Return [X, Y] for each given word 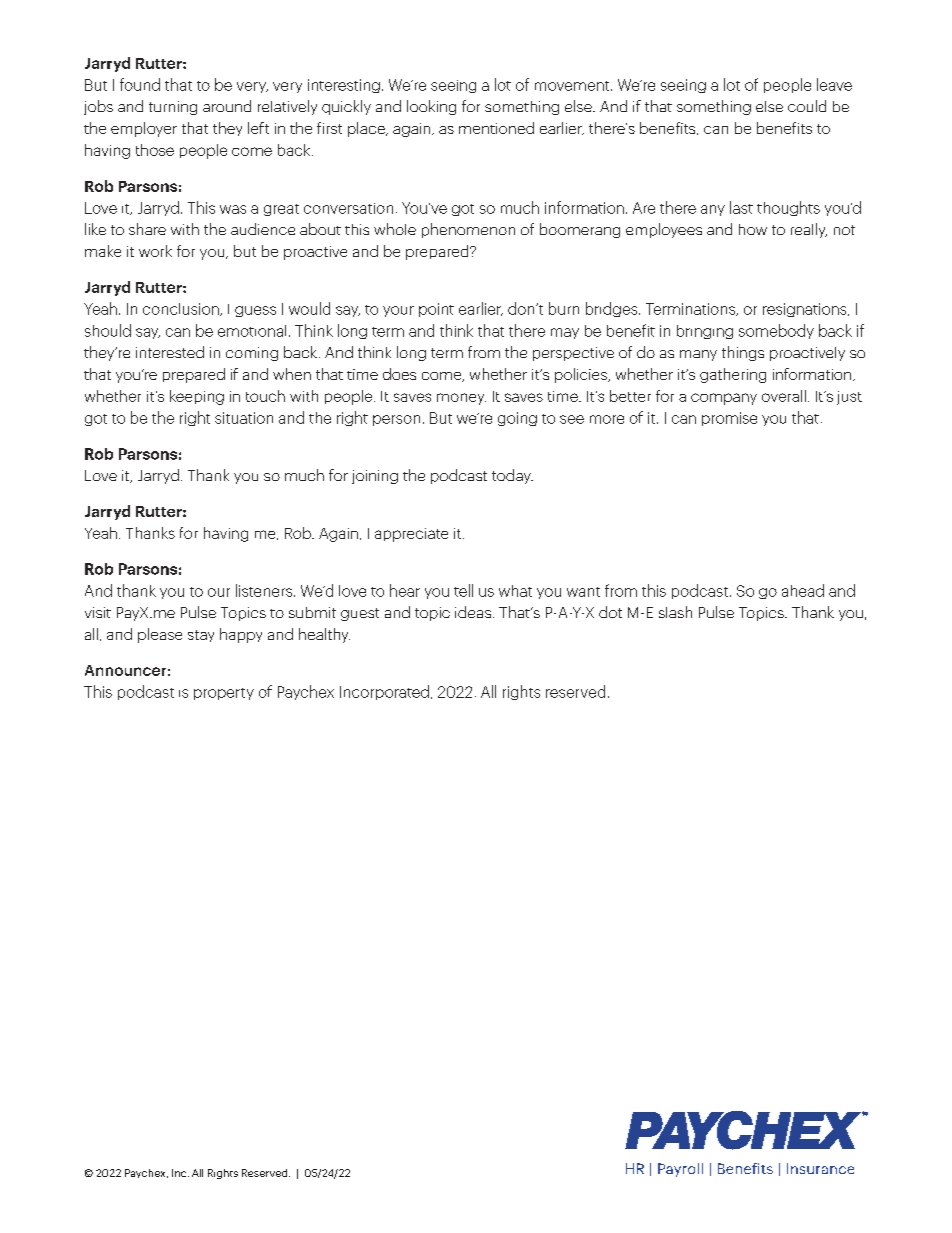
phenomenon [468, 230]
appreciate [411, 535]
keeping [197, 397]
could [807, 106]
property [224, 694]
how [753, 229]
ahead [803, 590]
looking [431, 107]
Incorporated [384, 692]
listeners [265, 590]
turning [173, 108]
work [155, 251]
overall [784, 396]
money [461, 399]
